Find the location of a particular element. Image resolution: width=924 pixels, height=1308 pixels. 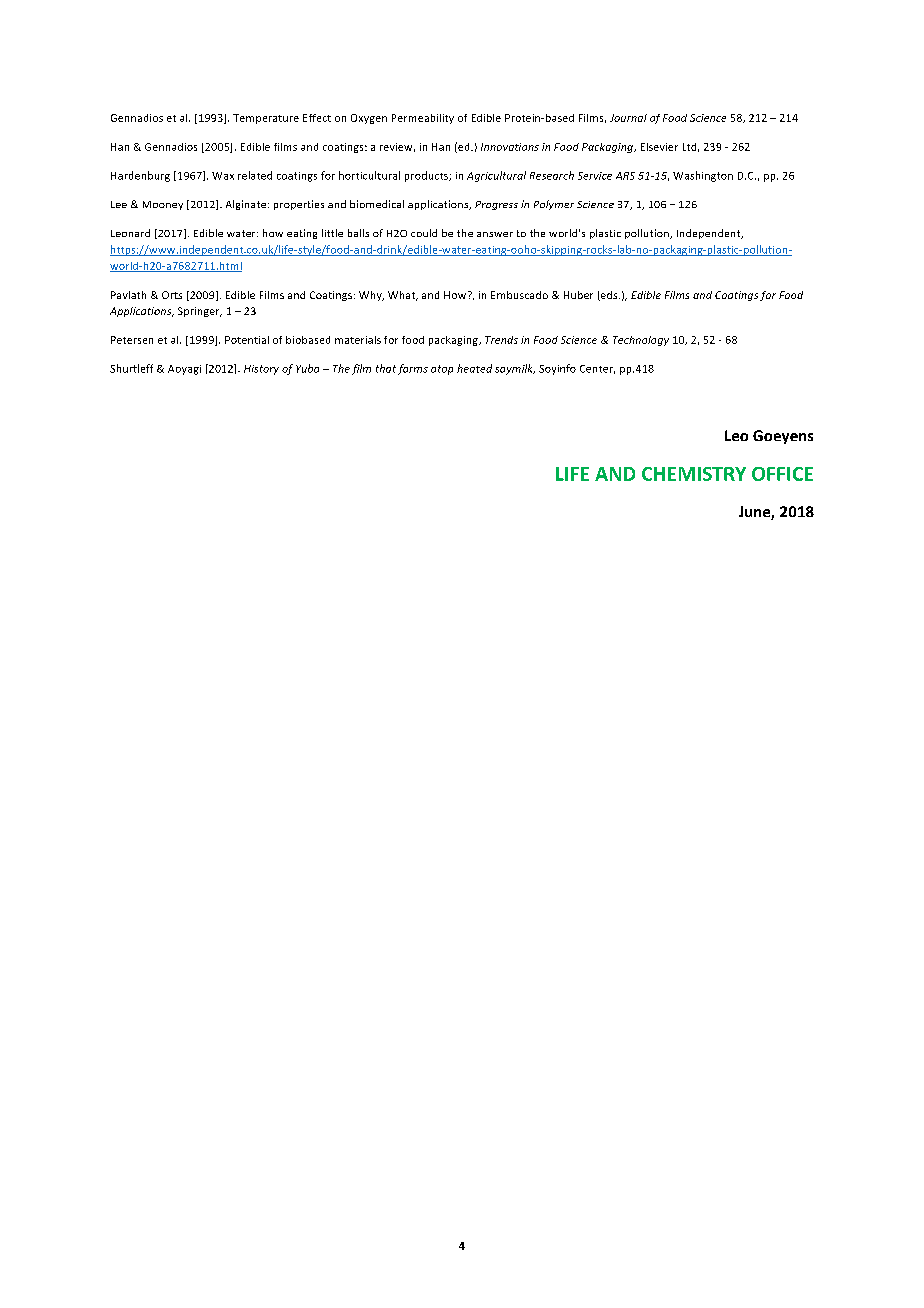

Permeability is located at coordinates (423, 119).
